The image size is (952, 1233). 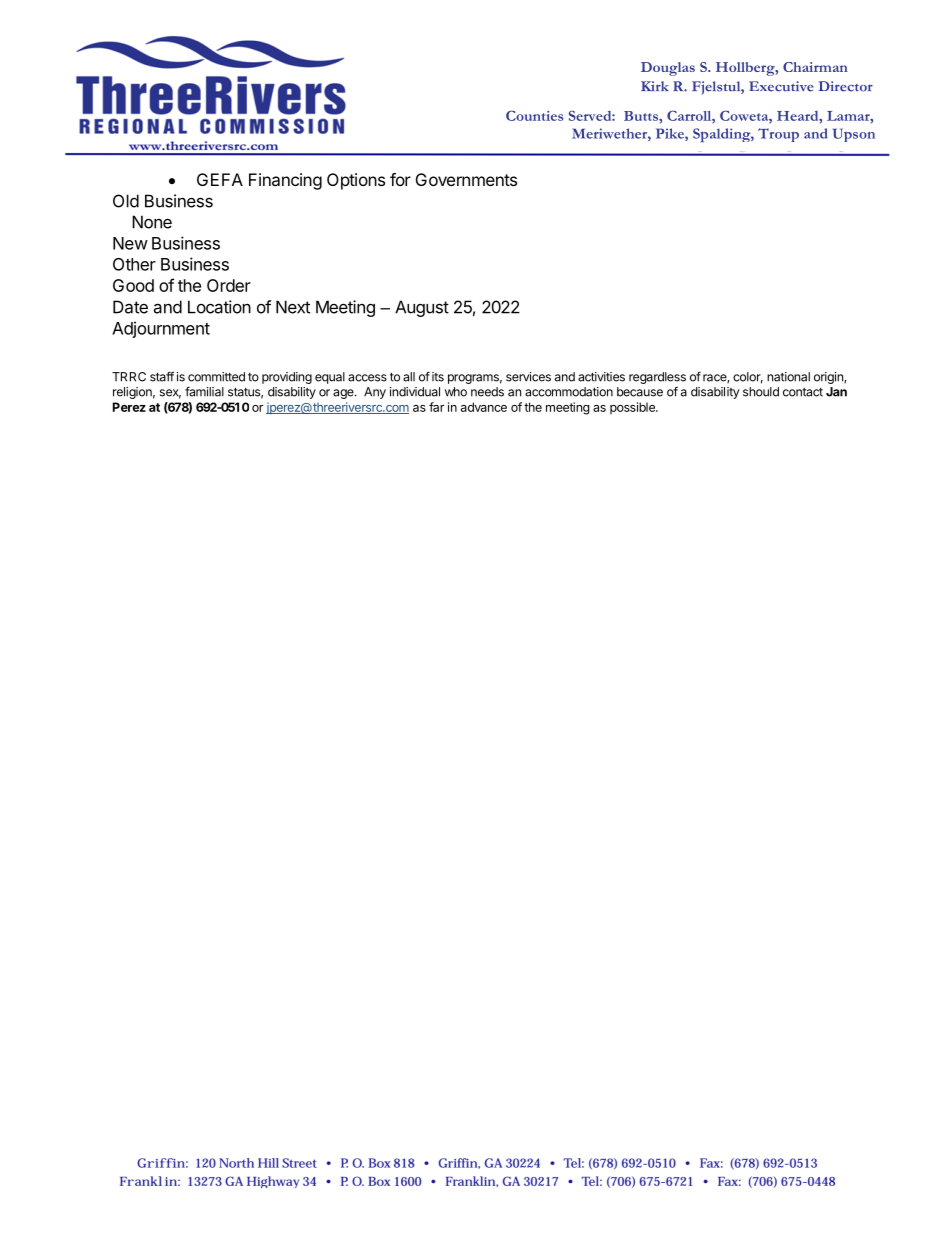 What do you see at coordinates (655, 86) in the document?
I see `Kirk` at bounding box center [655, 86].
